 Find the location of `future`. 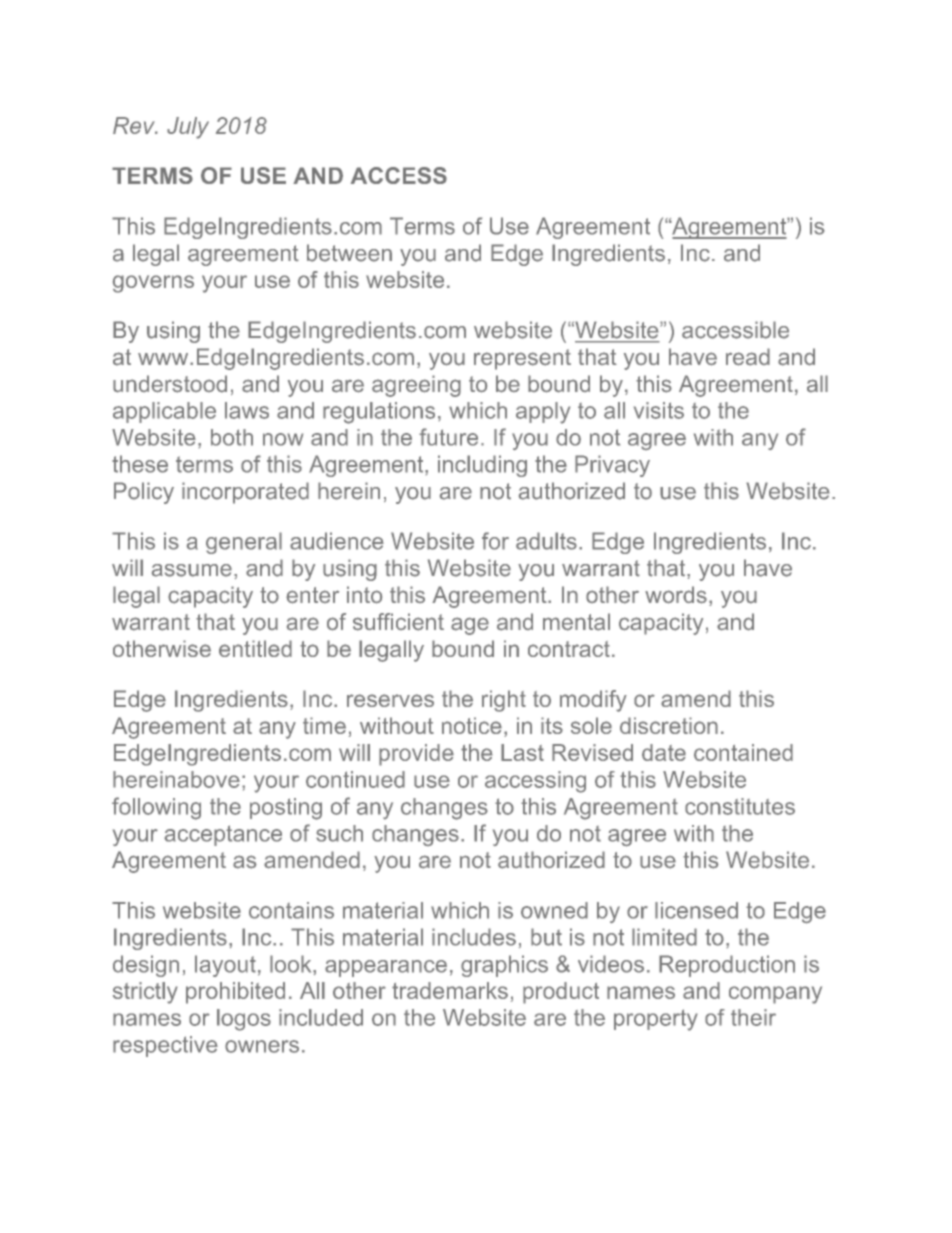

future is located at coordinates (448, 437).
